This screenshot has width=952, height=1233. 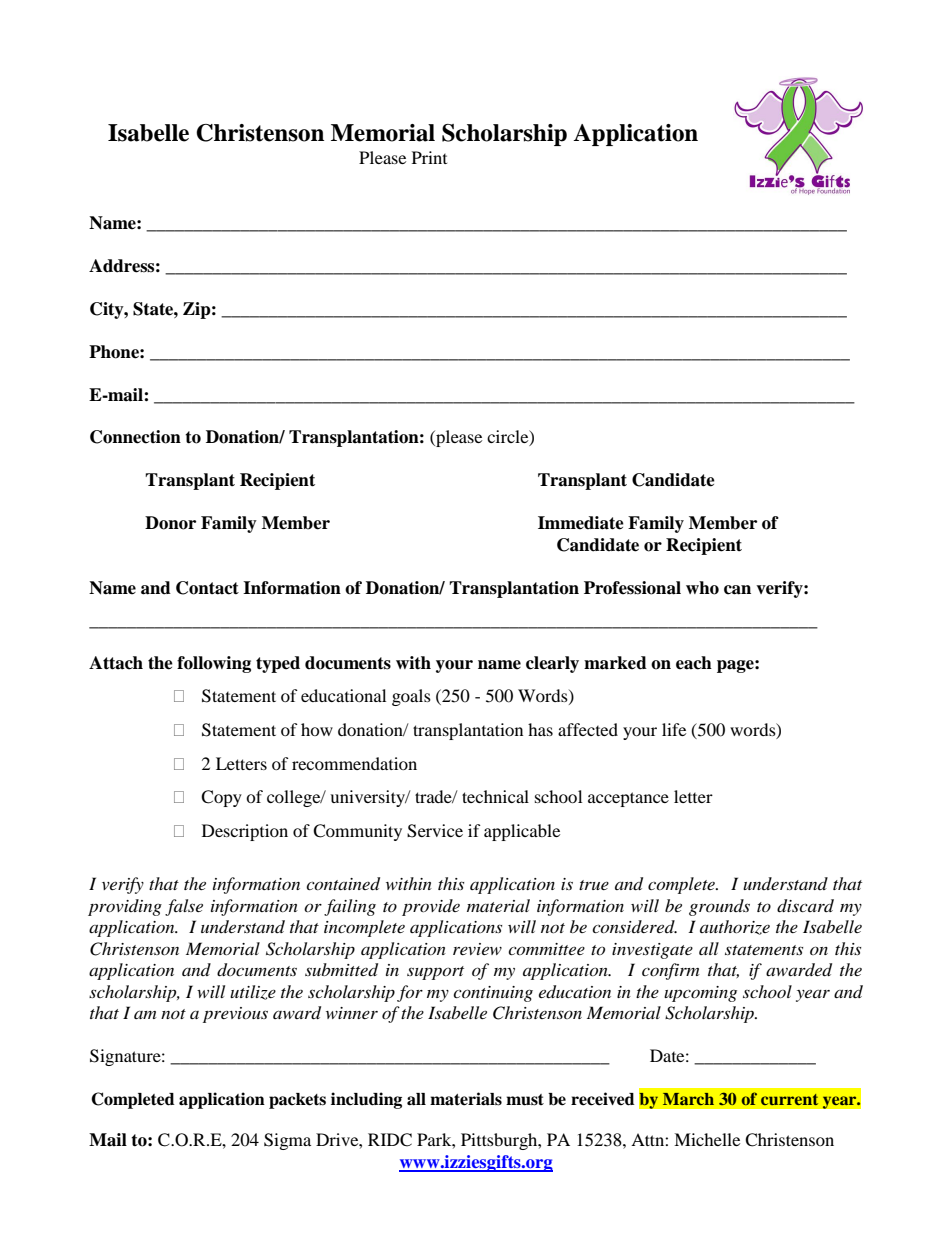 What do you see at coordinates (495, 796) in the screenshot?
I see `technical` at bounding box center [495, 796].
